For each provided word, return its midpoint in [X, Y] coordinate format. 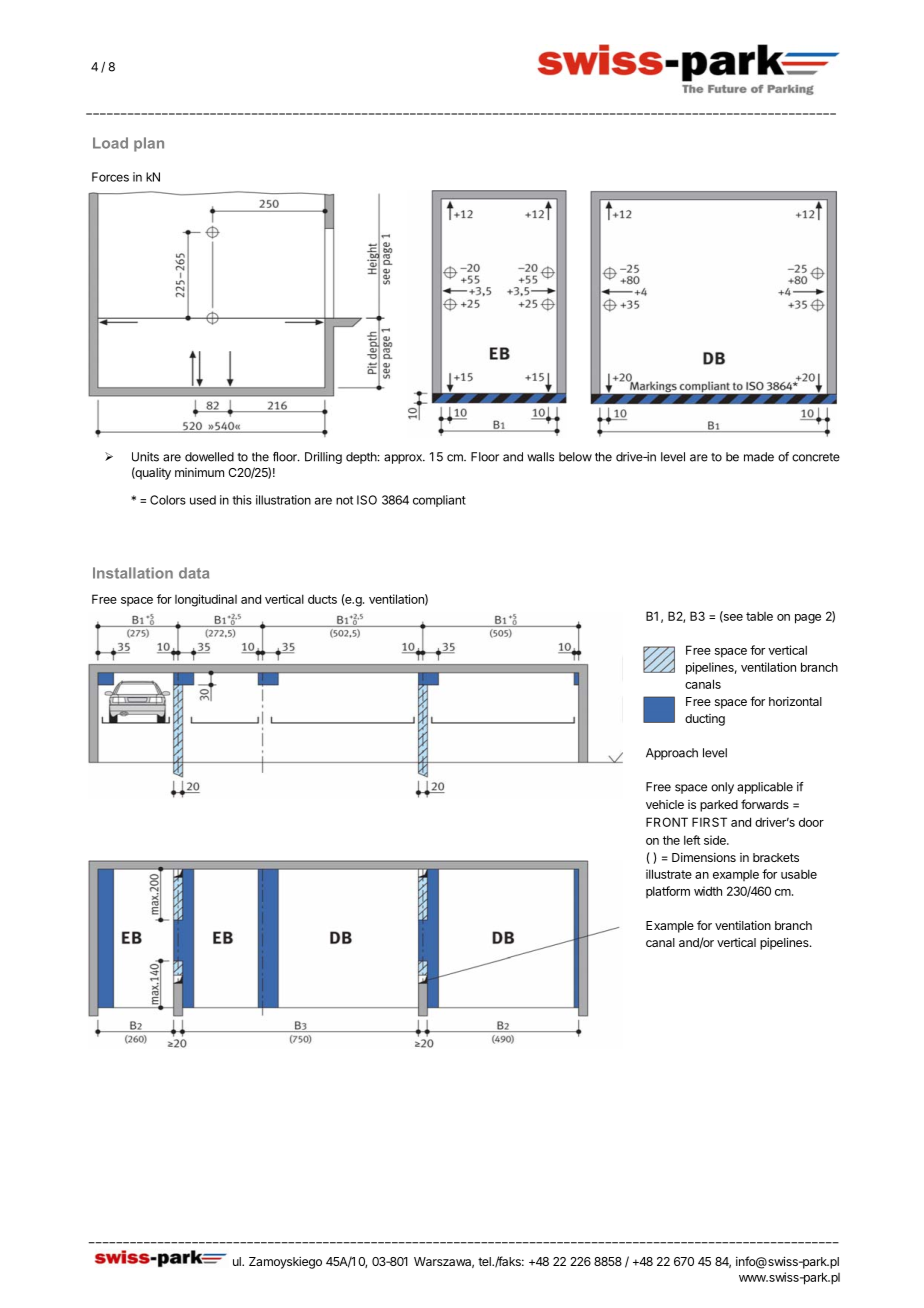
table [759, 616]
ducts [322, 599]
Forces [110, 177]
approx [404, 459]
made [759, 457]
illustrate [669, 874]
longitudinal [206, 600]
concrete [816, 457]
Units [145, 457]
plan [149, 144]
